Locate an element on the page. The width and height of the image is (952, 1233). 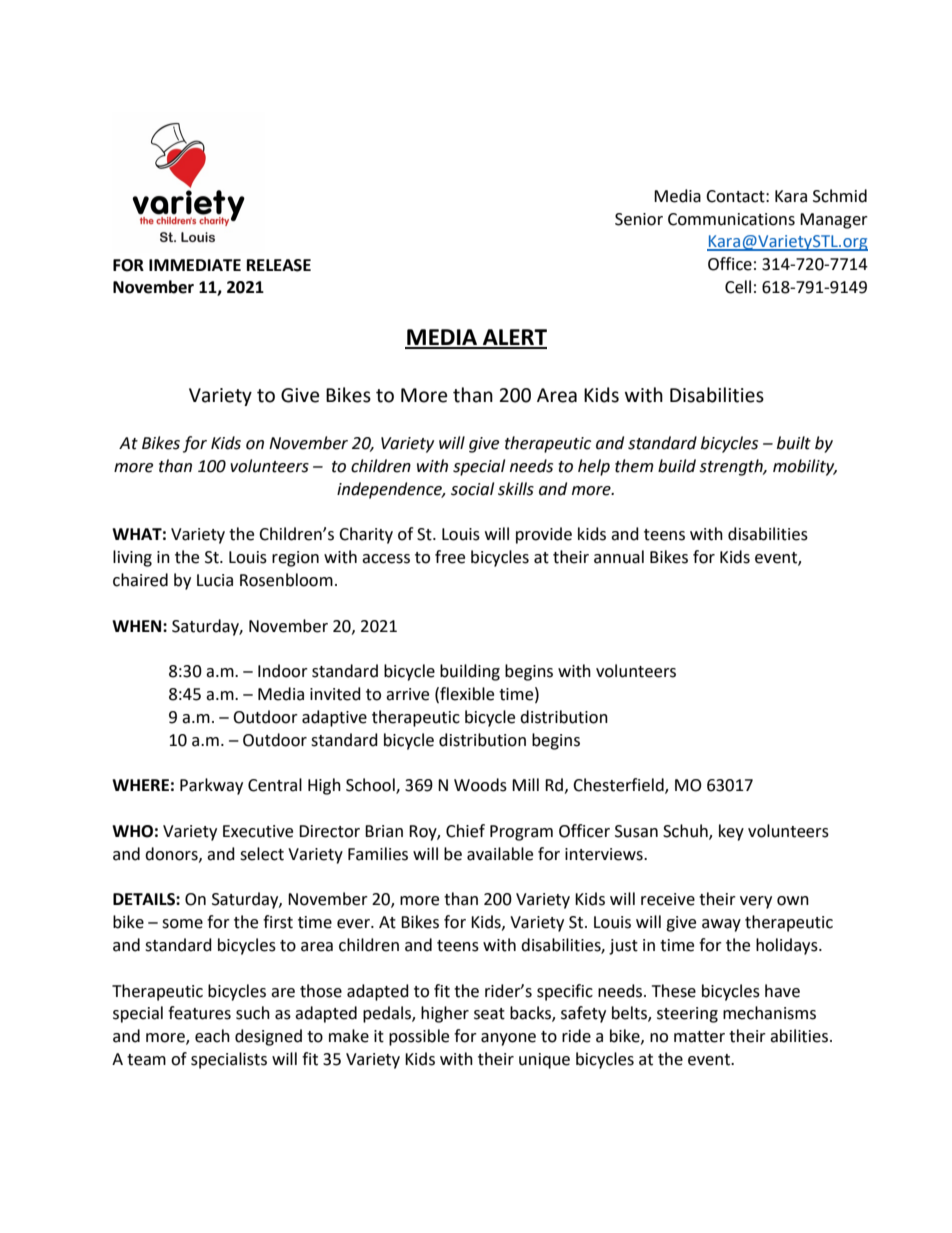
RELEASE is located at coordinates (279, 265).
